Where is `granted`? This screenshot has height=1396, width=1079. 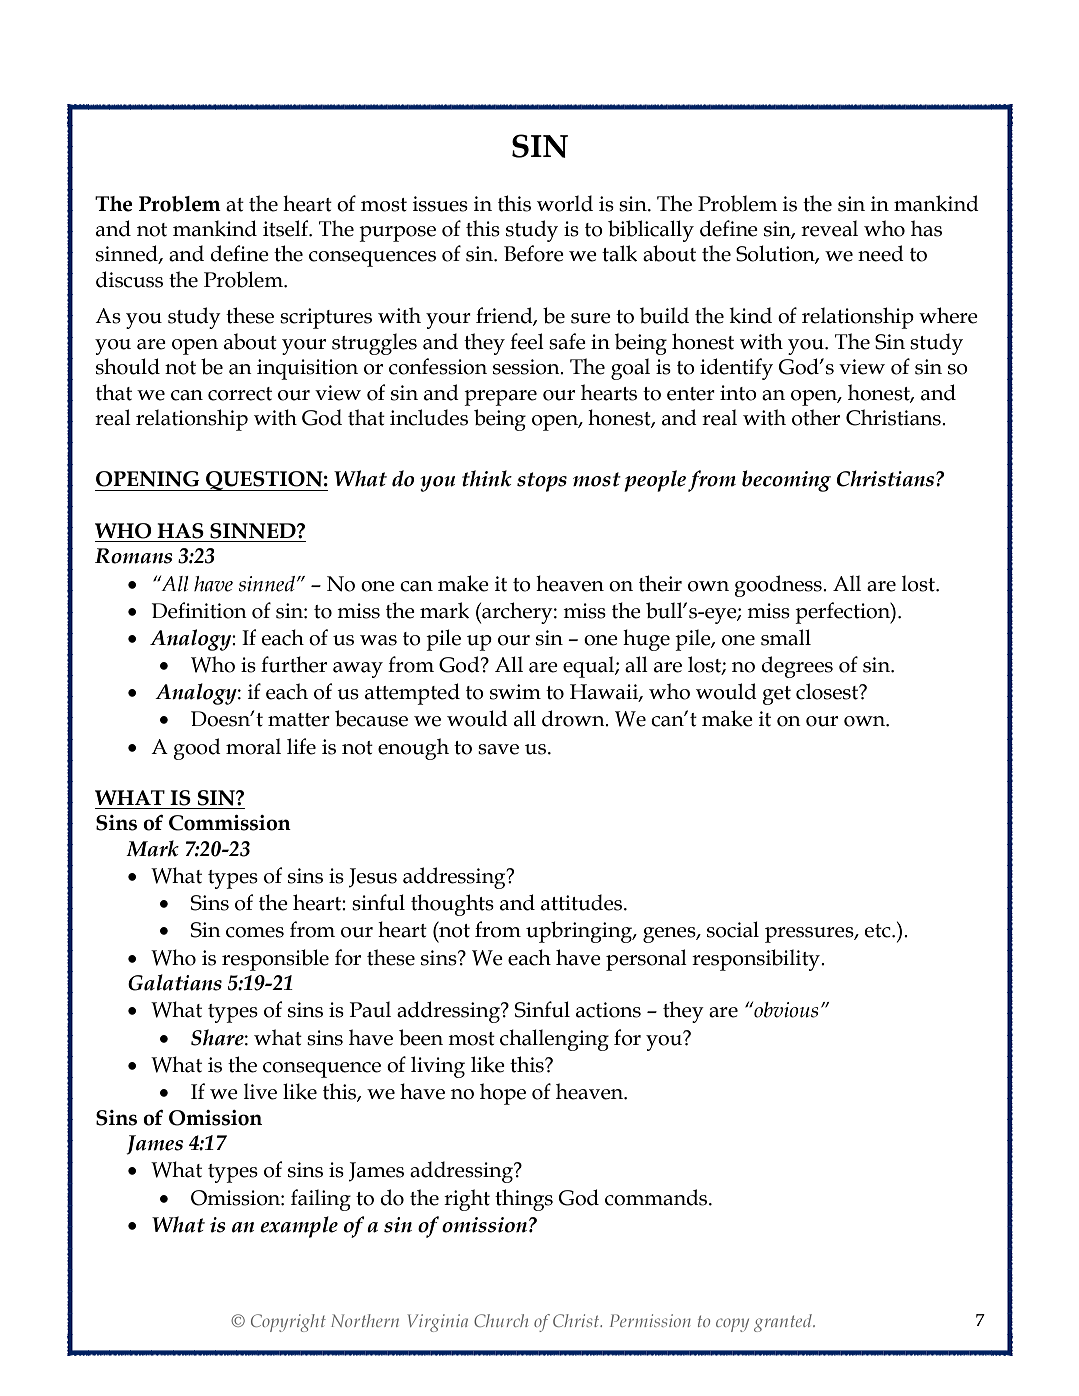
granted is located at coordinates (784, 1323).
